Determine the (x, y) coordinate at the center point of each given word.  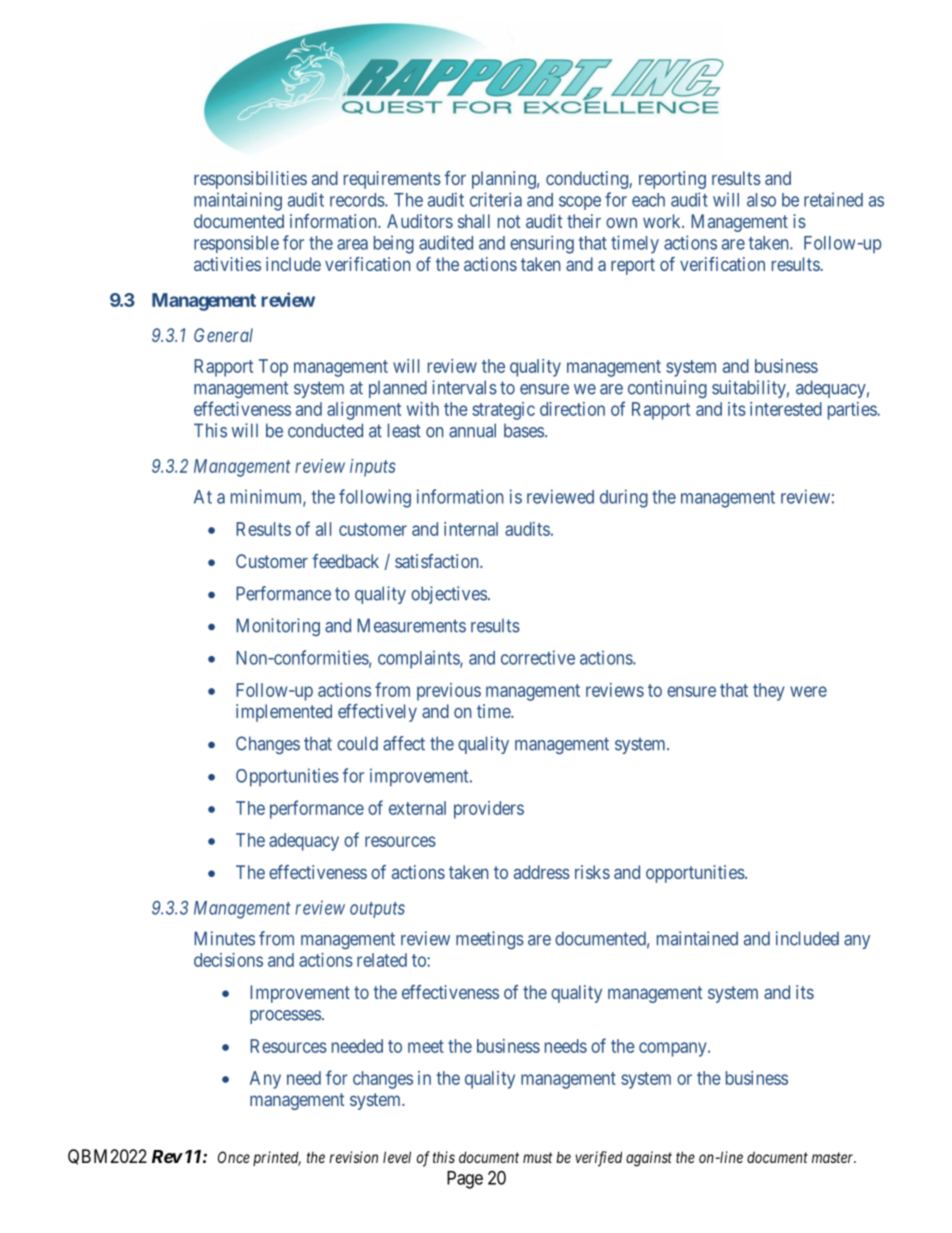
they (769, 692)
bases (524, 431)
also (761, 200)
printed (277, 1158)
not (509, 221)
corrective (538, 657)
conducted (325, 430)
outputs (377, 910)
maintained (697, 938)
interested (786, 409)
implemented (284, 713)
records (358, 200)
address (542, 872)
